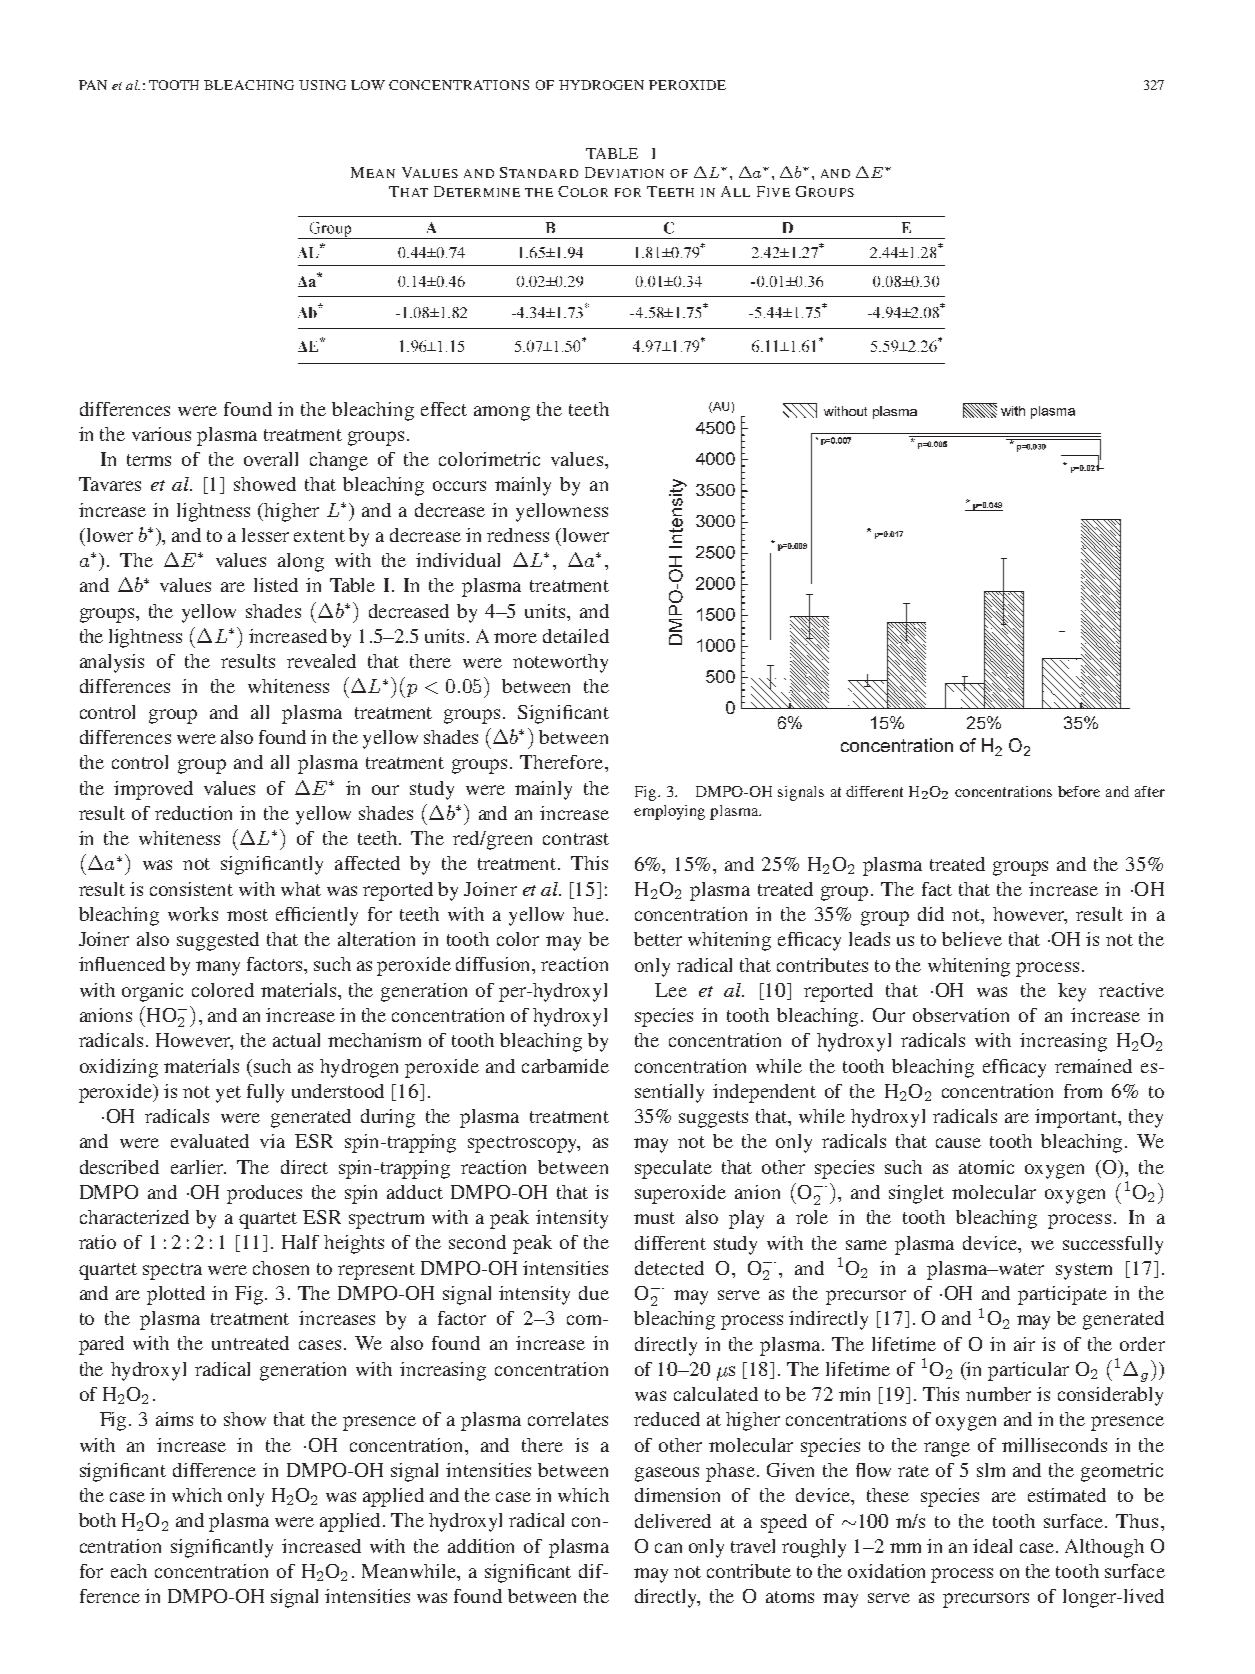 The width and height of the page is (1255, 1674). Describe the element at coordinates (276, 585) in the page. I see `listed` at that location.
